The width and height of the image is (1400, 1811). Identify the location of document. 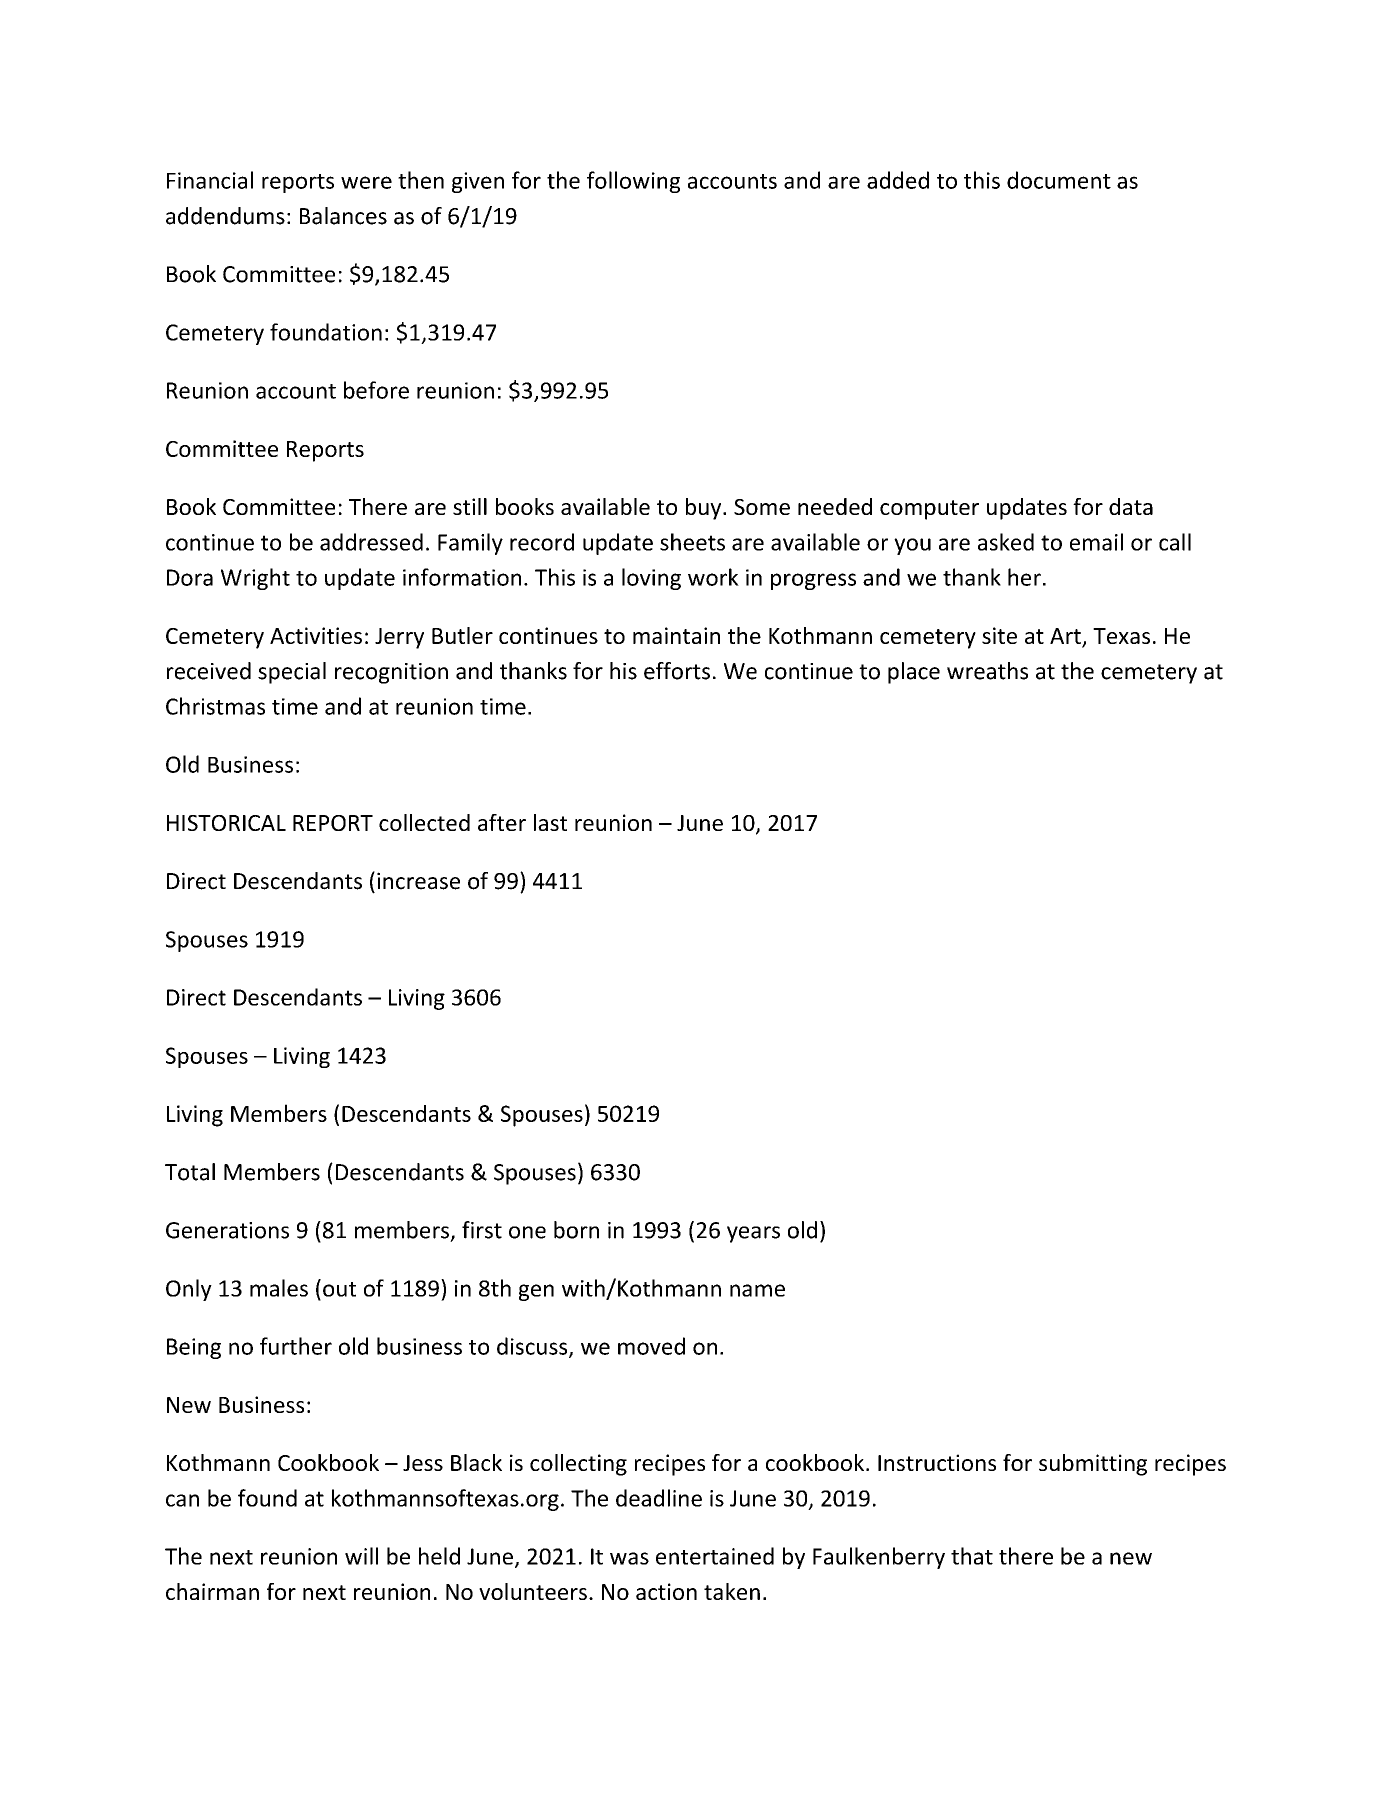
(1059, 180).
